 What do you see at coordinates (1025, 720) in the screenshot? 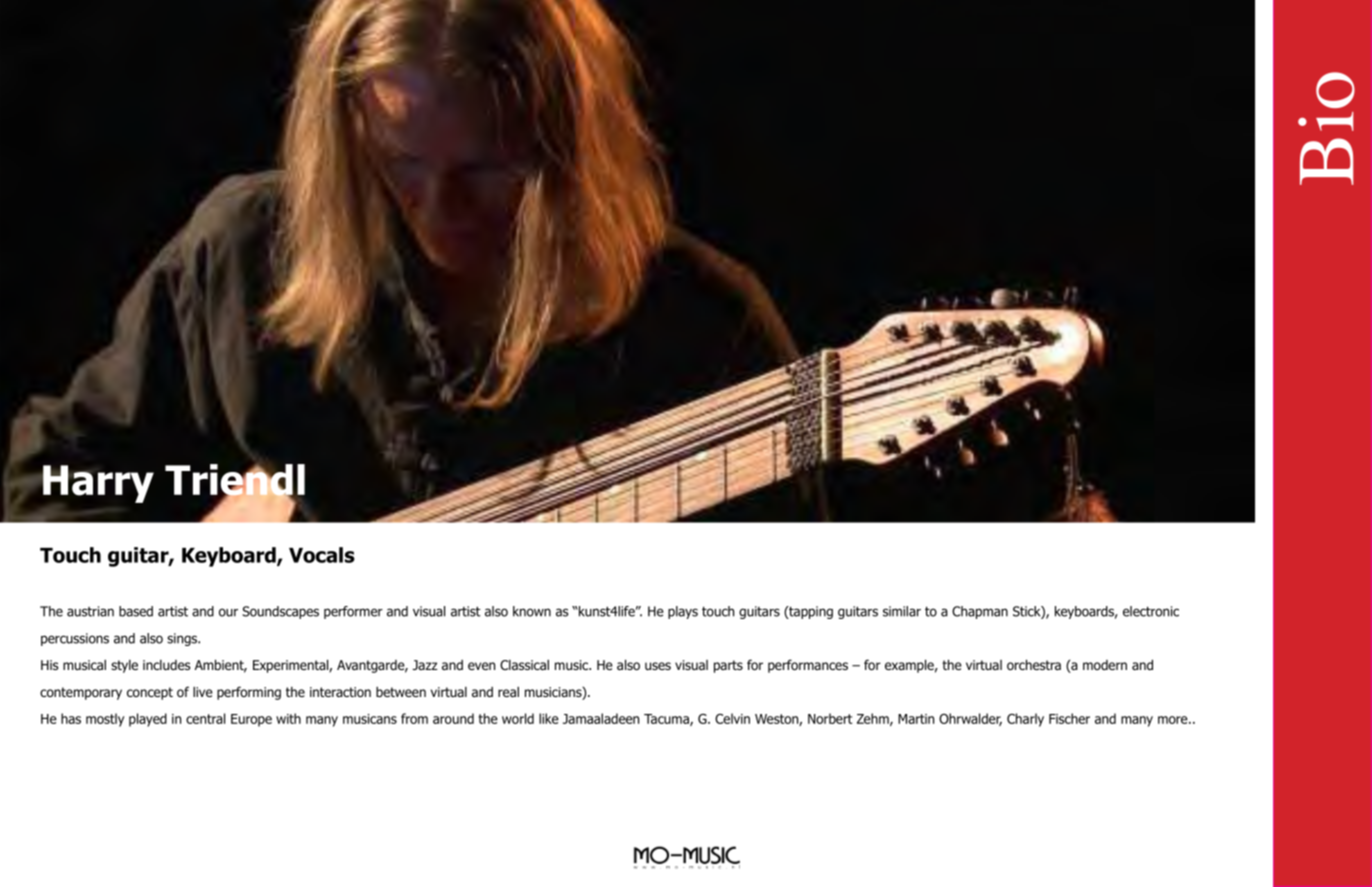
I see `Charly` at bounding box center [1025, 720].
